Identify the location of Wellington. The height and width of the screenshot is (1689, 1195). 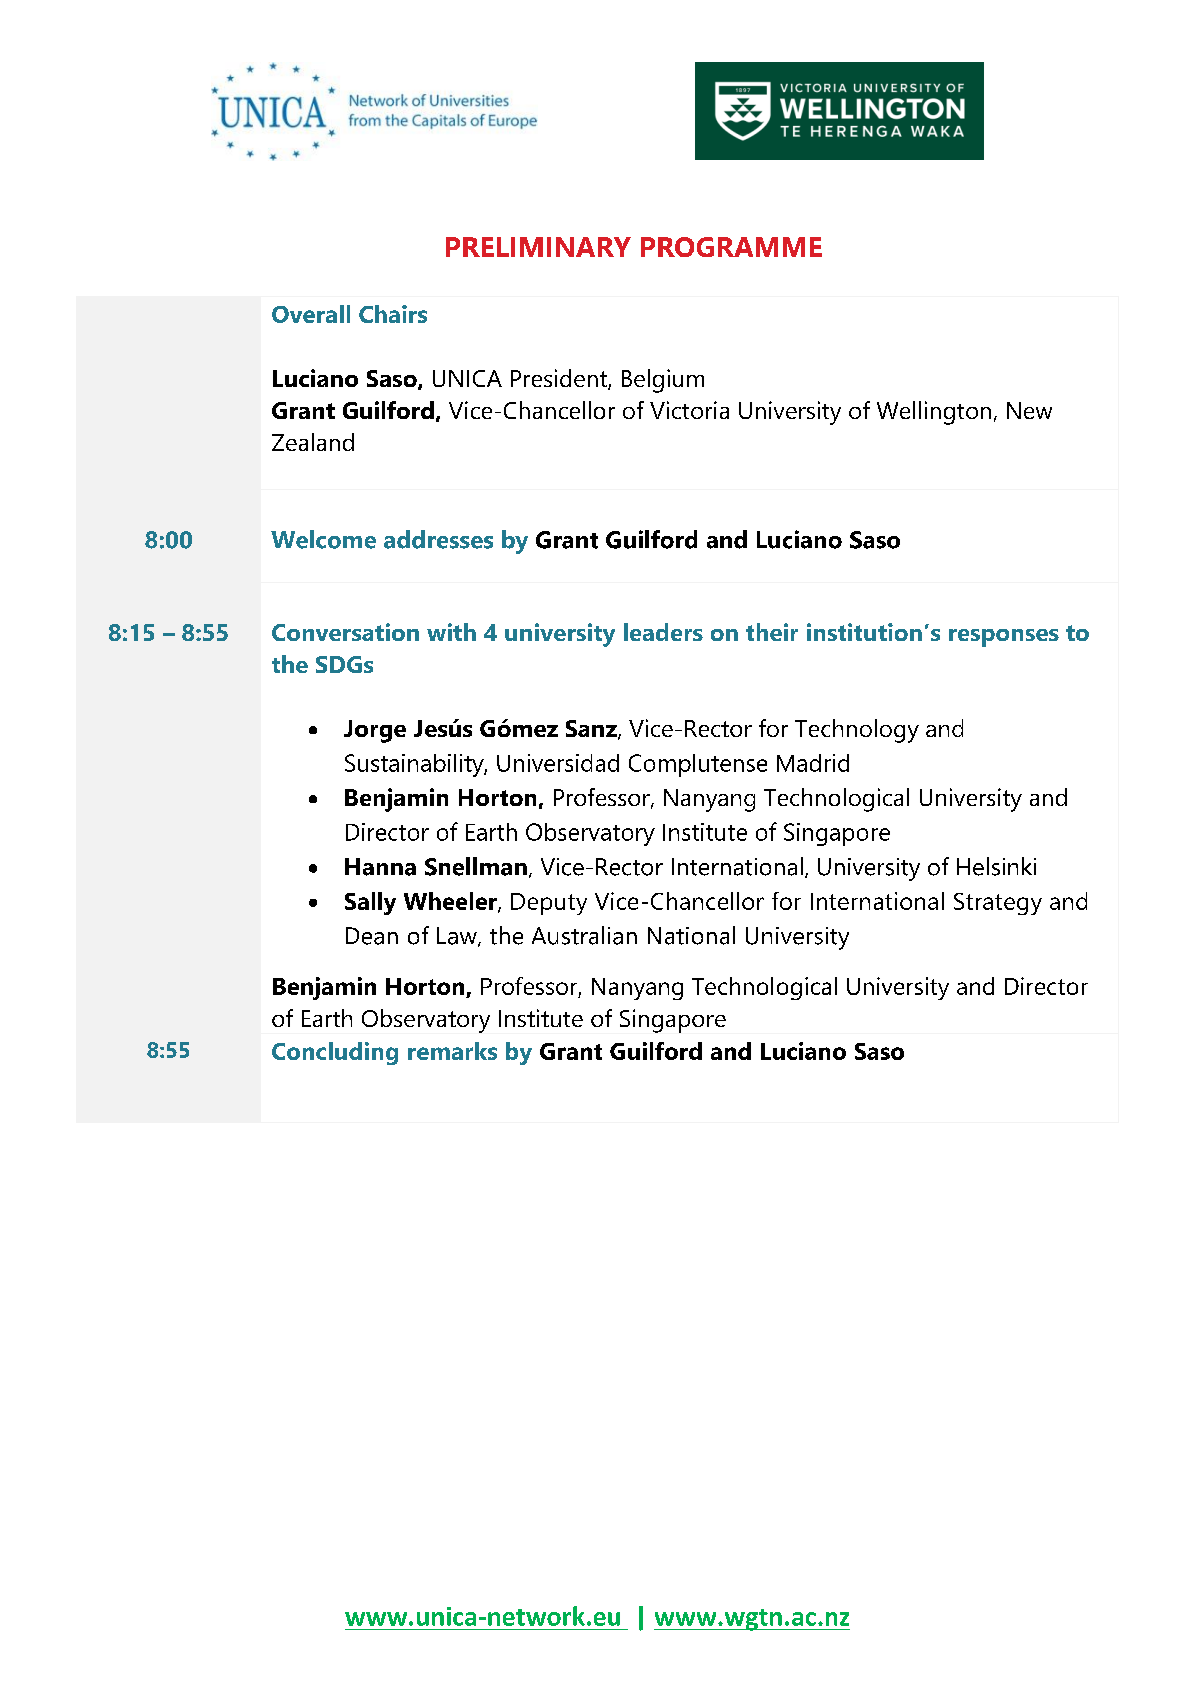
(934, 413).
